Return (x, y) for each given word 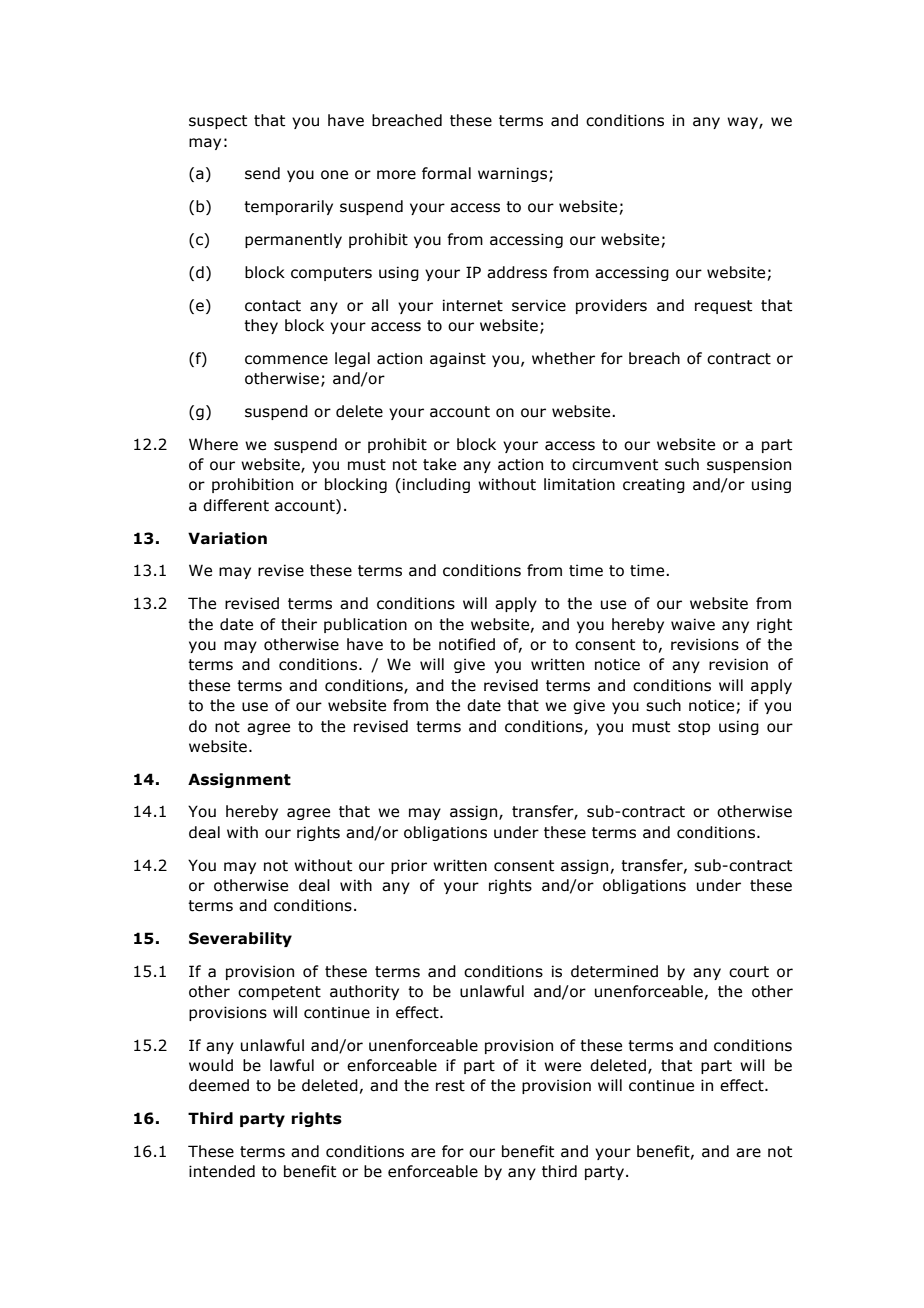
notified (467, 644)
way (743, 123)
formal (446, 173)
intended (222, 1171)
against (458, 359)
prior (409, 866)
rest (450, 1086)
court (749, 972)
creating (654, 485)
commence (286, 360)
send (262, 173)
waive (693, 624)
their (299, 624)
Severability (240, 939)
